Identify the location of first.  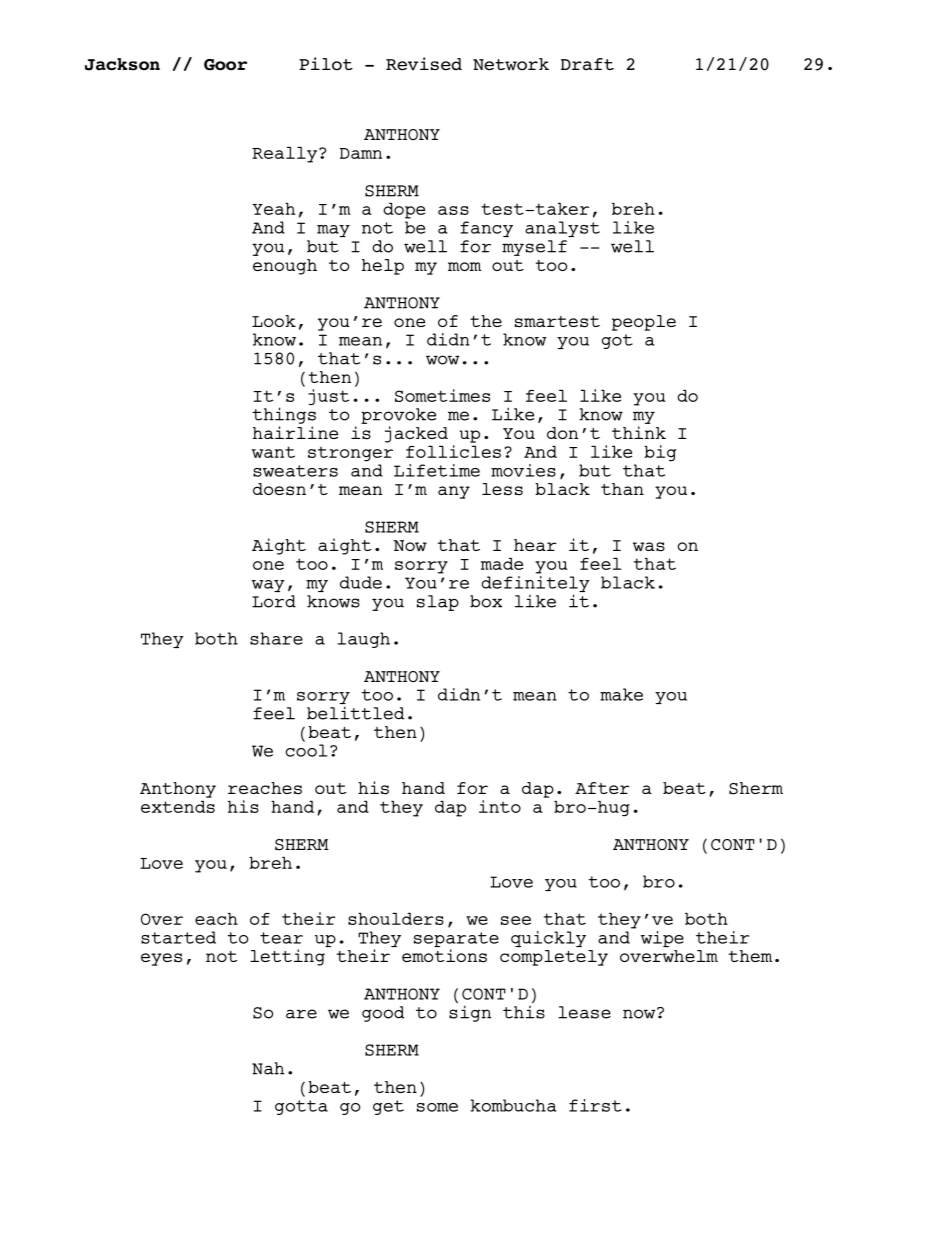
(595, 1105).
